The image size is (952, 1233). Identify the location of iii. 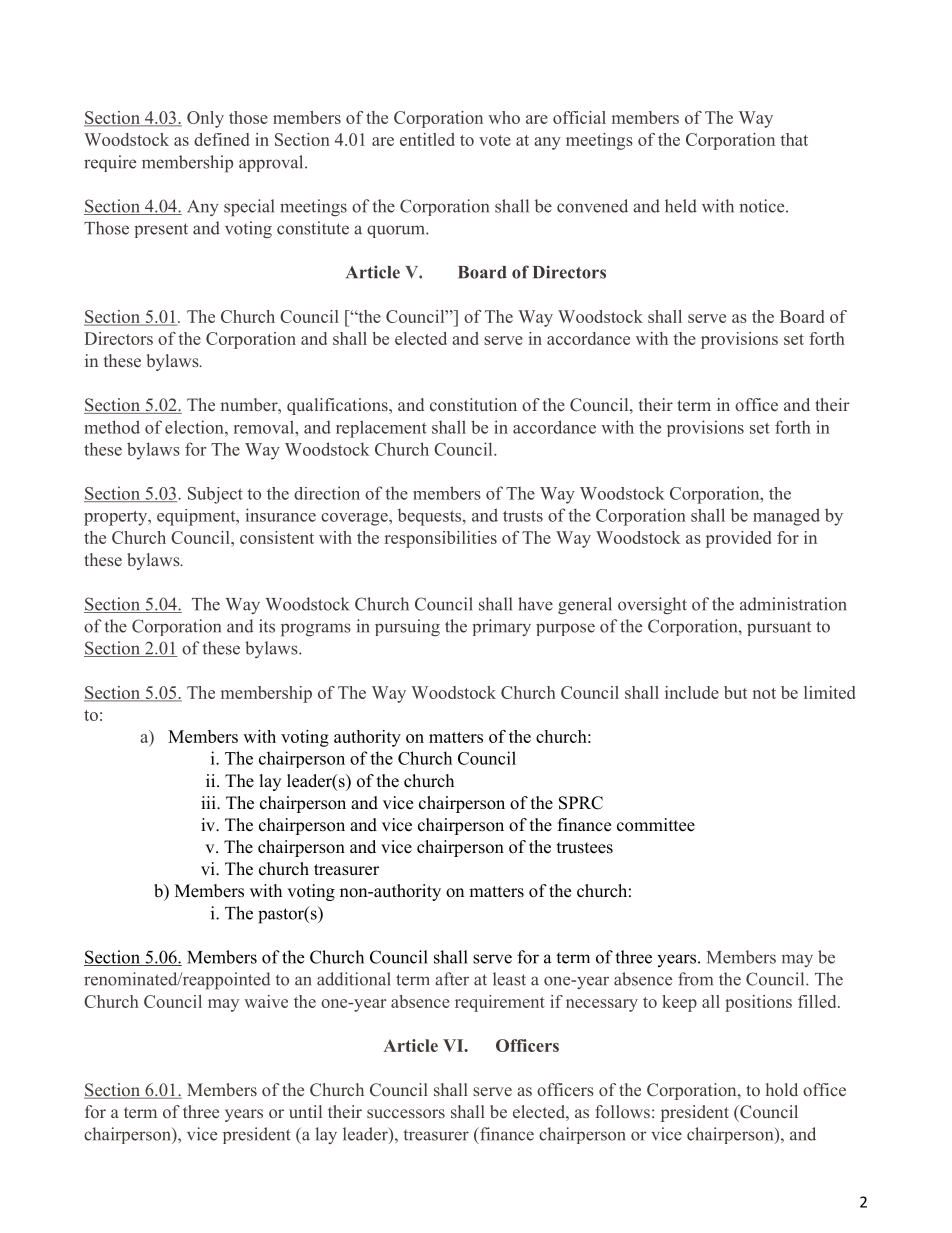
(209, 802).
